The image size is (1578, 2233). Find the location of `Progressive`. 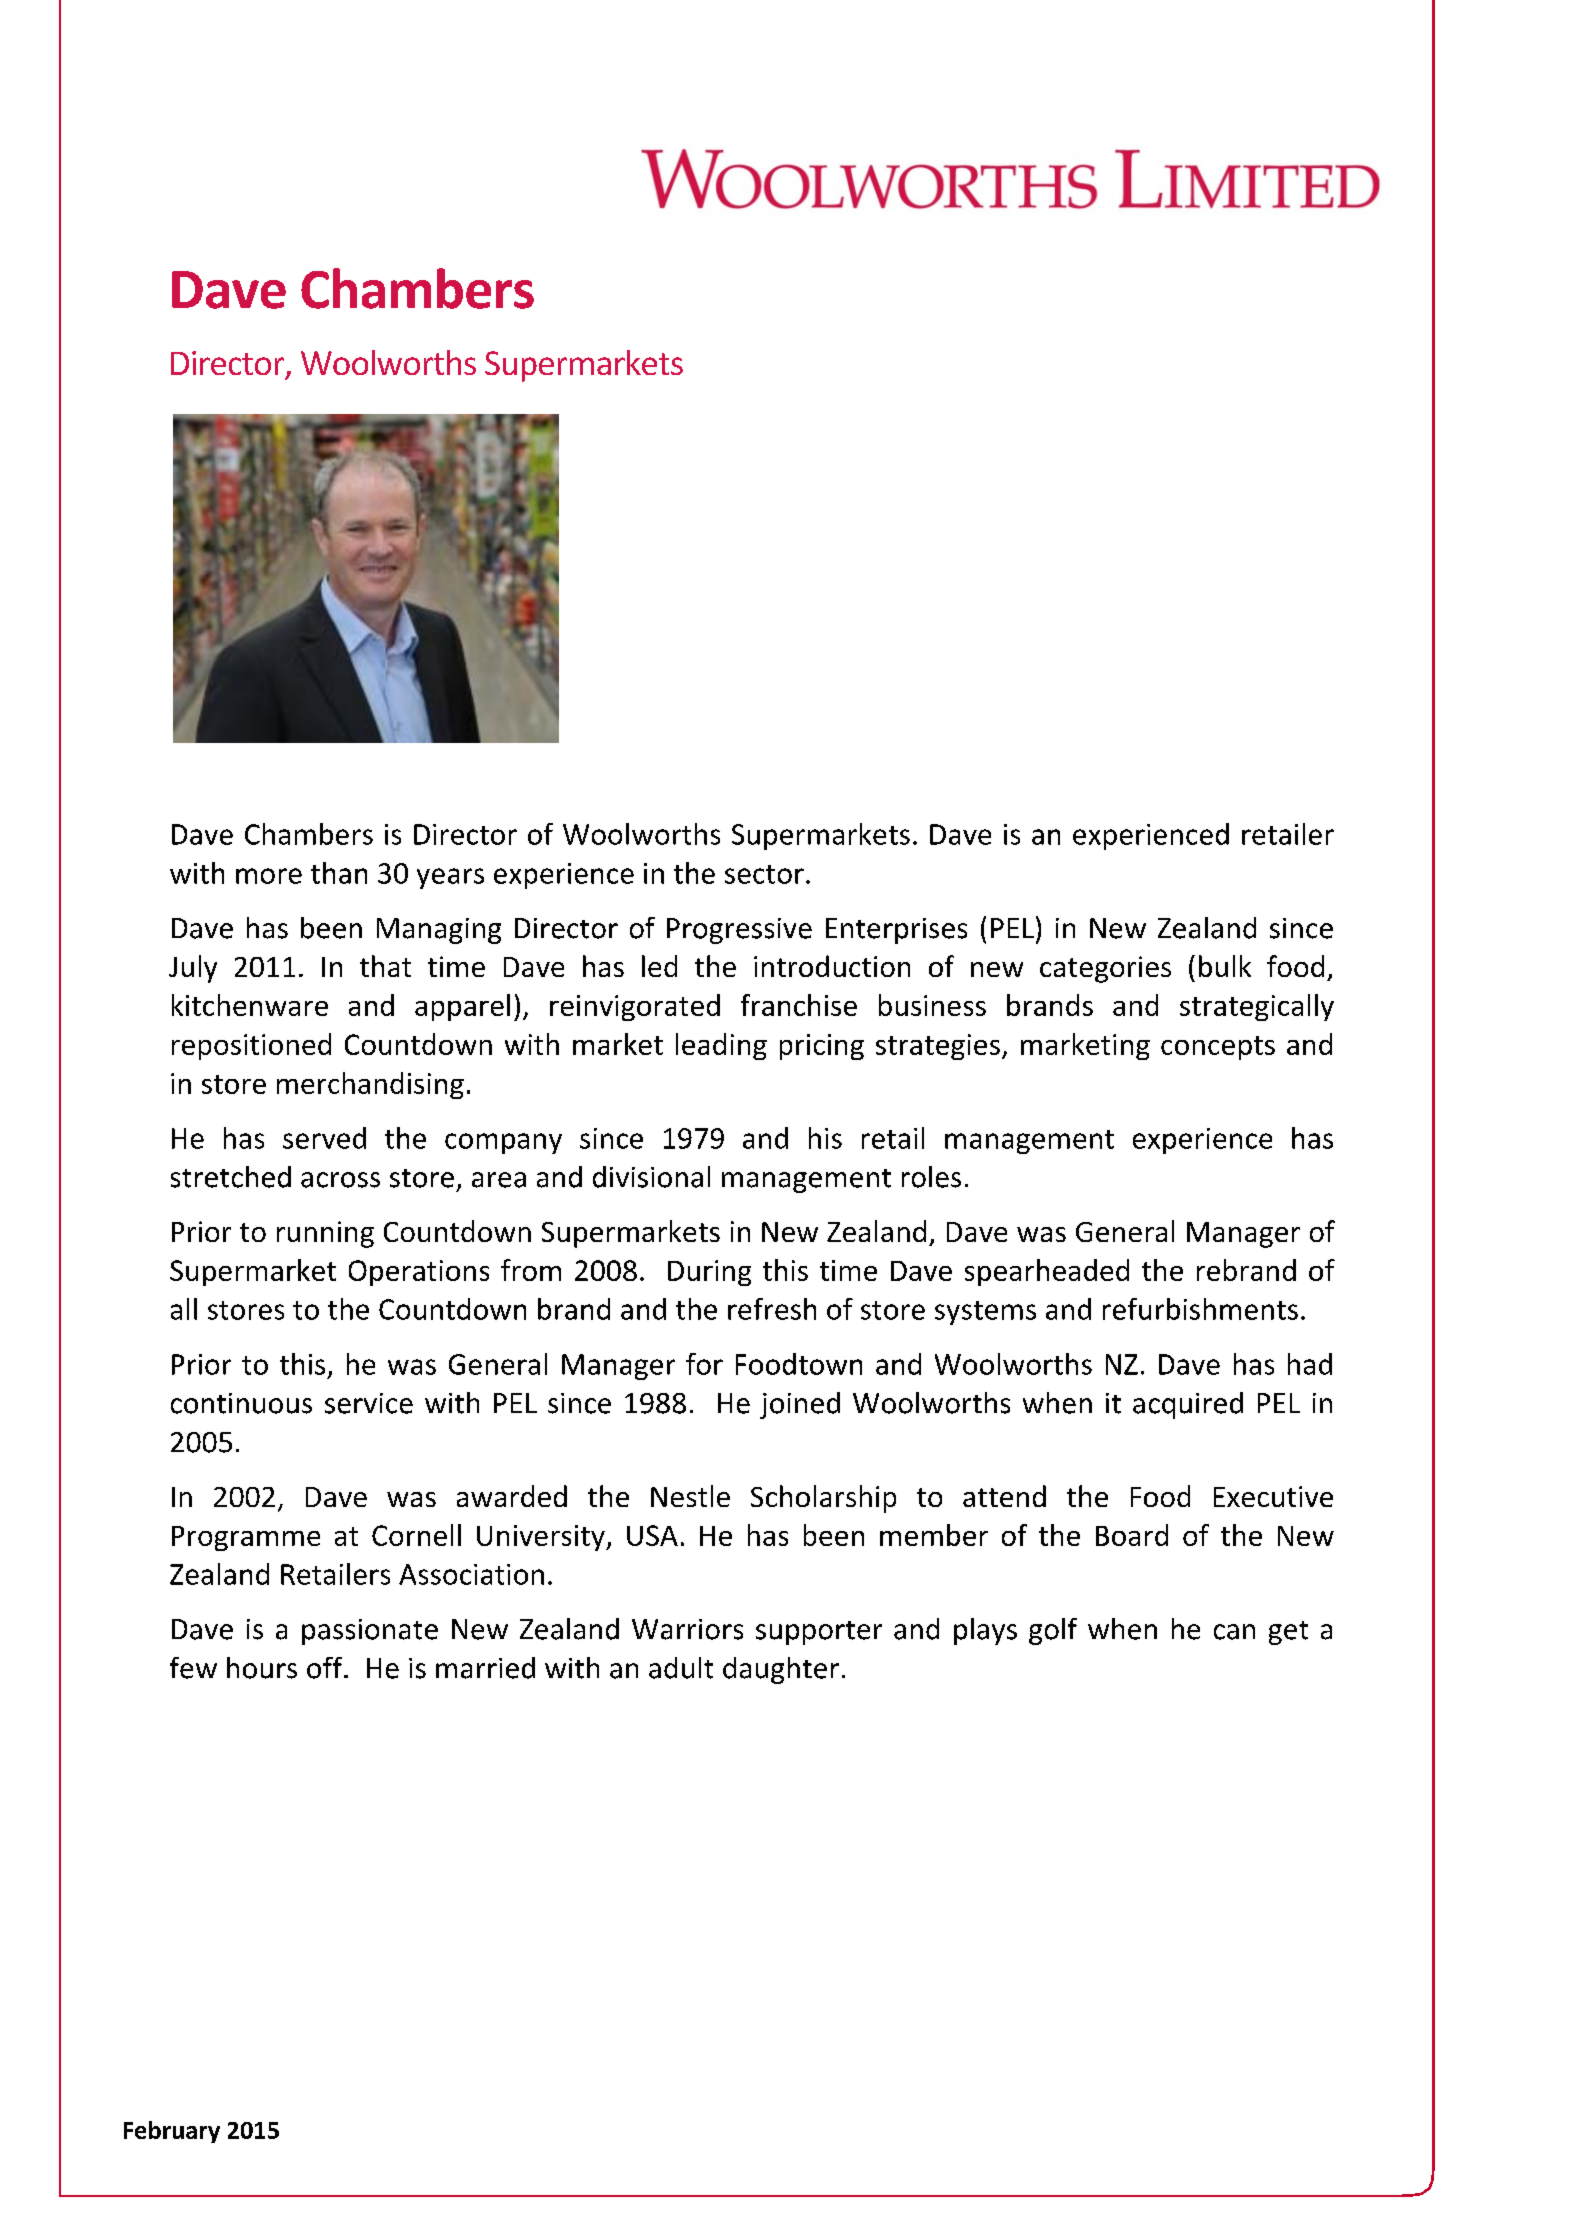

Progressive is located at coordinates (739, 931).
